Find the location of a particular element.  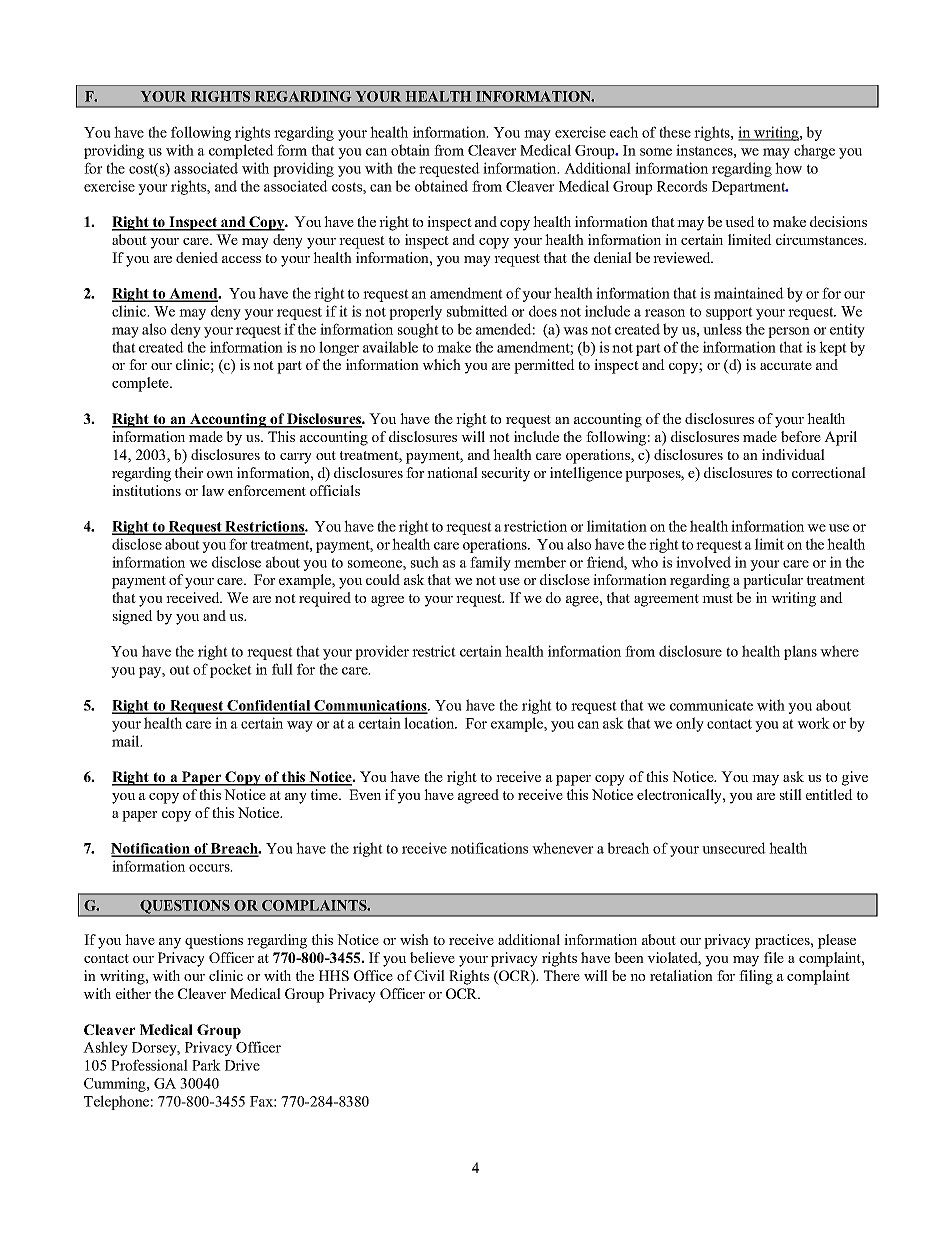

which is located at coordinates (441, 364).
